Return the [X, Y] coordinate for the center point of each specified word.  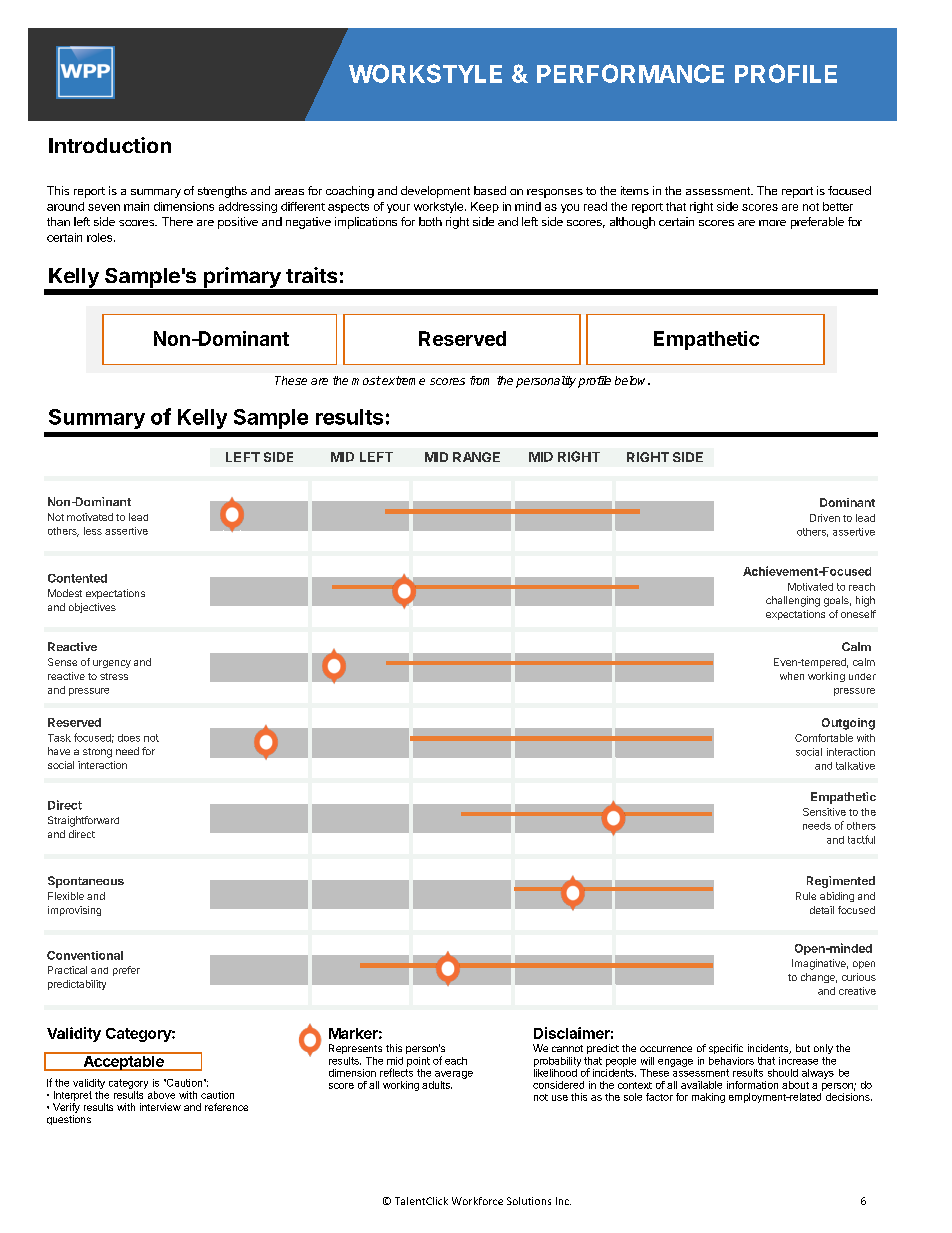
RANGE [476, 457]
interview [160, 1107]
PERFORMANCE [630, 73]
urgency [112, 664]
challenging [793, 601]
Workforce [477, 1201]
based [490, 190]
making [708, 1098]
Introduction [110, 145]
